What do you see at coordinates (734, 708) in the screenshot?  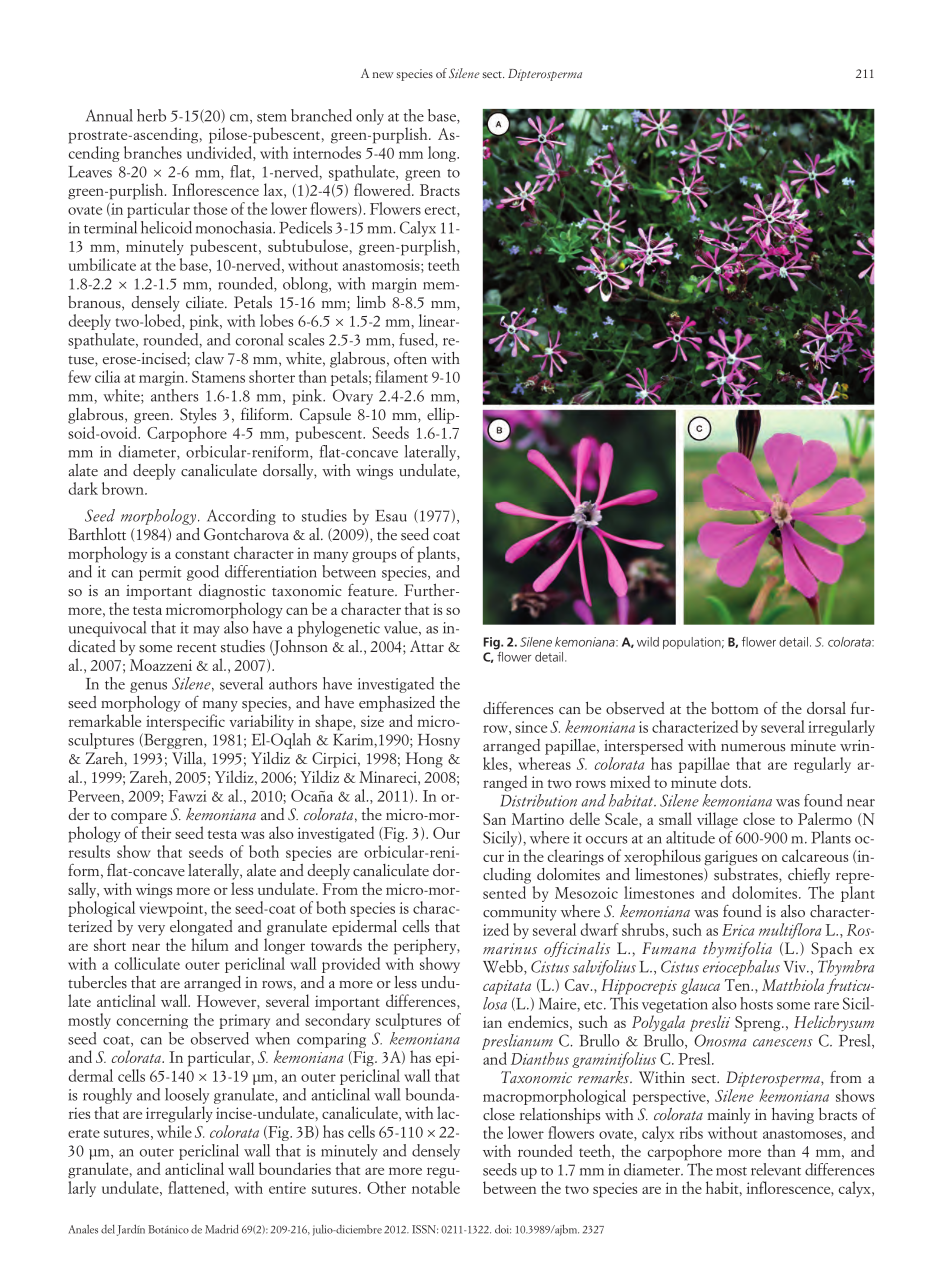 I see `bottom` at bounding box center [734, 708].
